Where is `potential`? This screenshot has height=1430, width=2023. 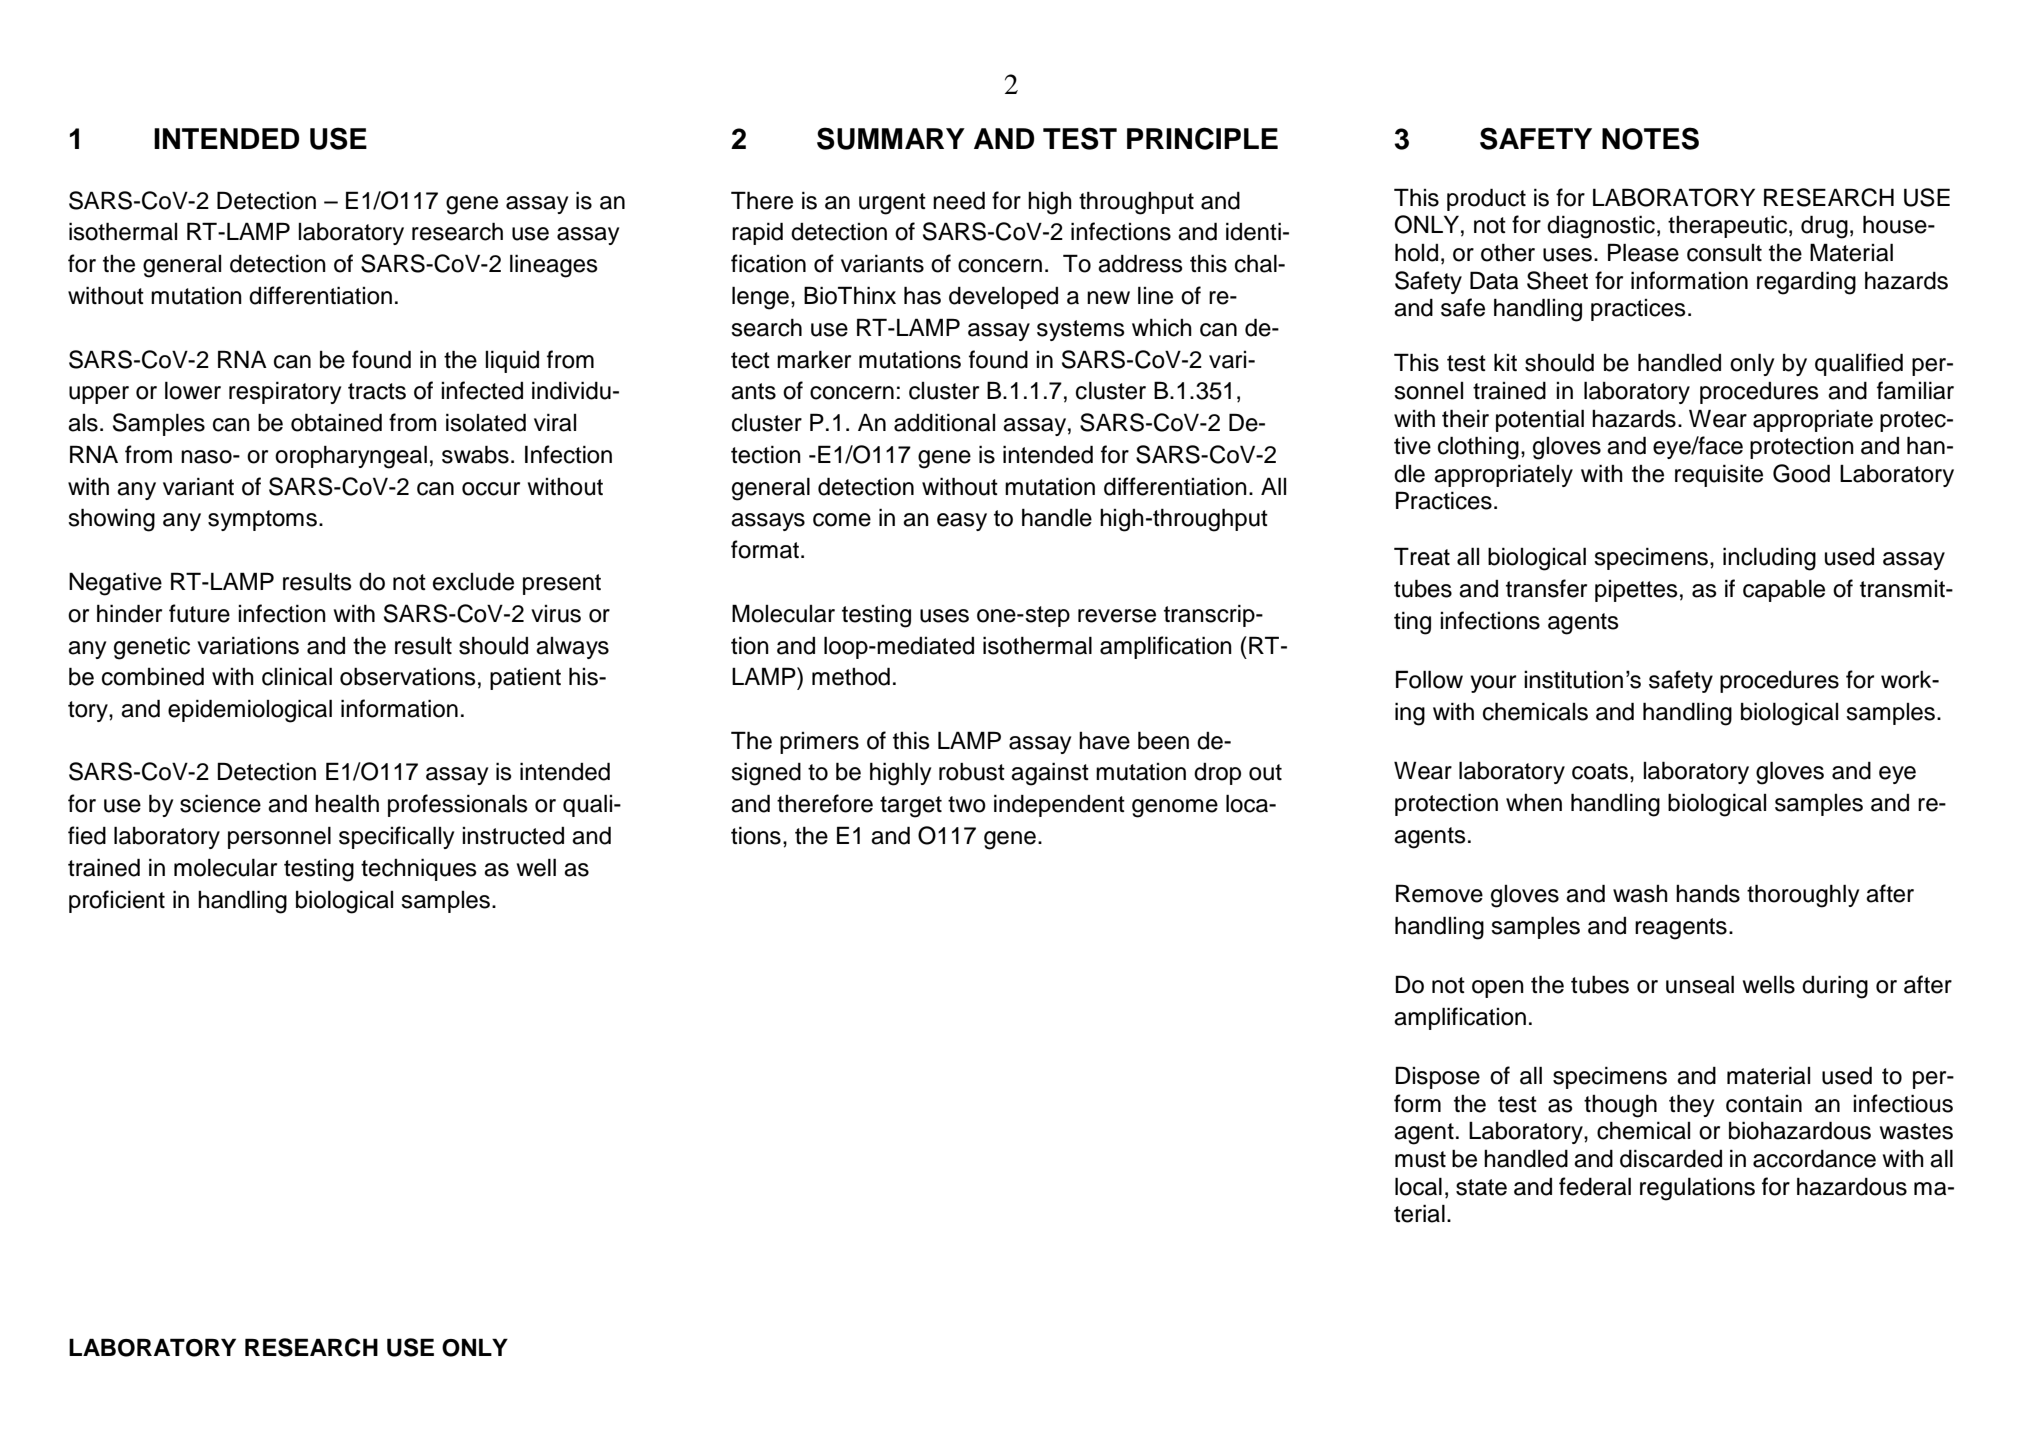
potential is located at coordinates (1540, 420).
